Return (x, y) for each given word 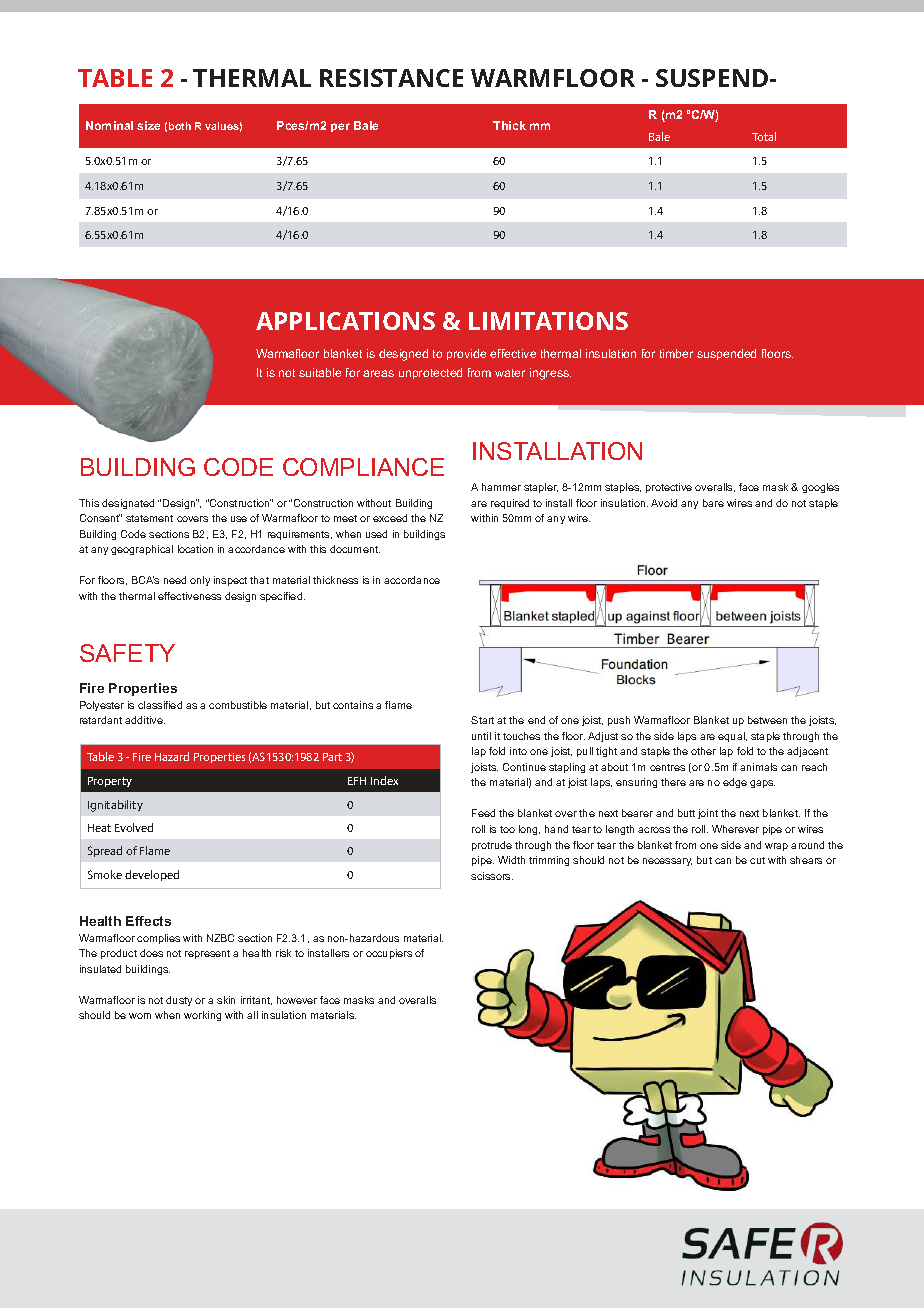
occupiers (389, 954)
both (180, 126)
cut (757, 860)
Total (764, 136)
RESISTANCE (391, 78)
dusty (179, 1001)
